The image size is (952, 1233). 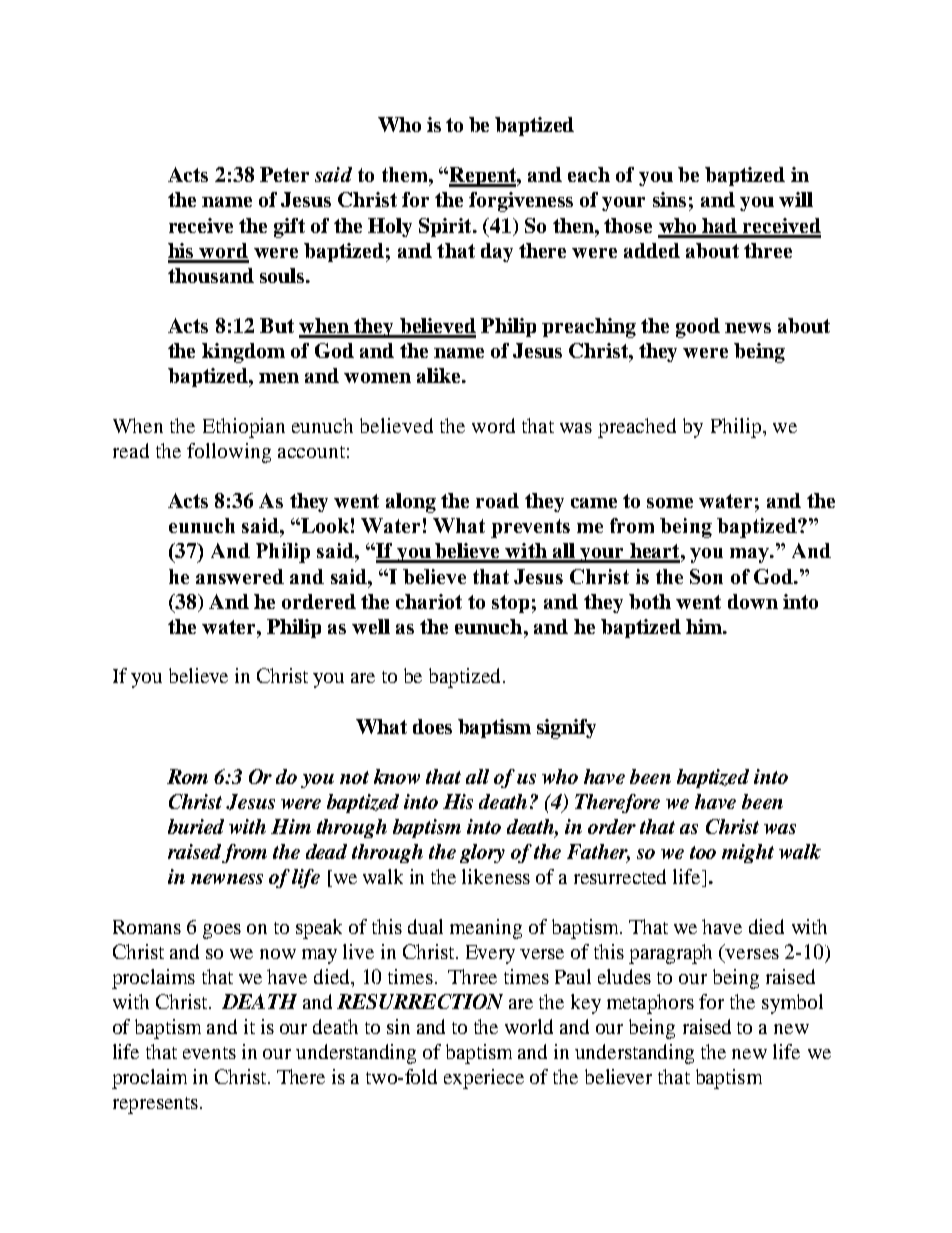 I want to click on too, so click(x=703, y=852).
